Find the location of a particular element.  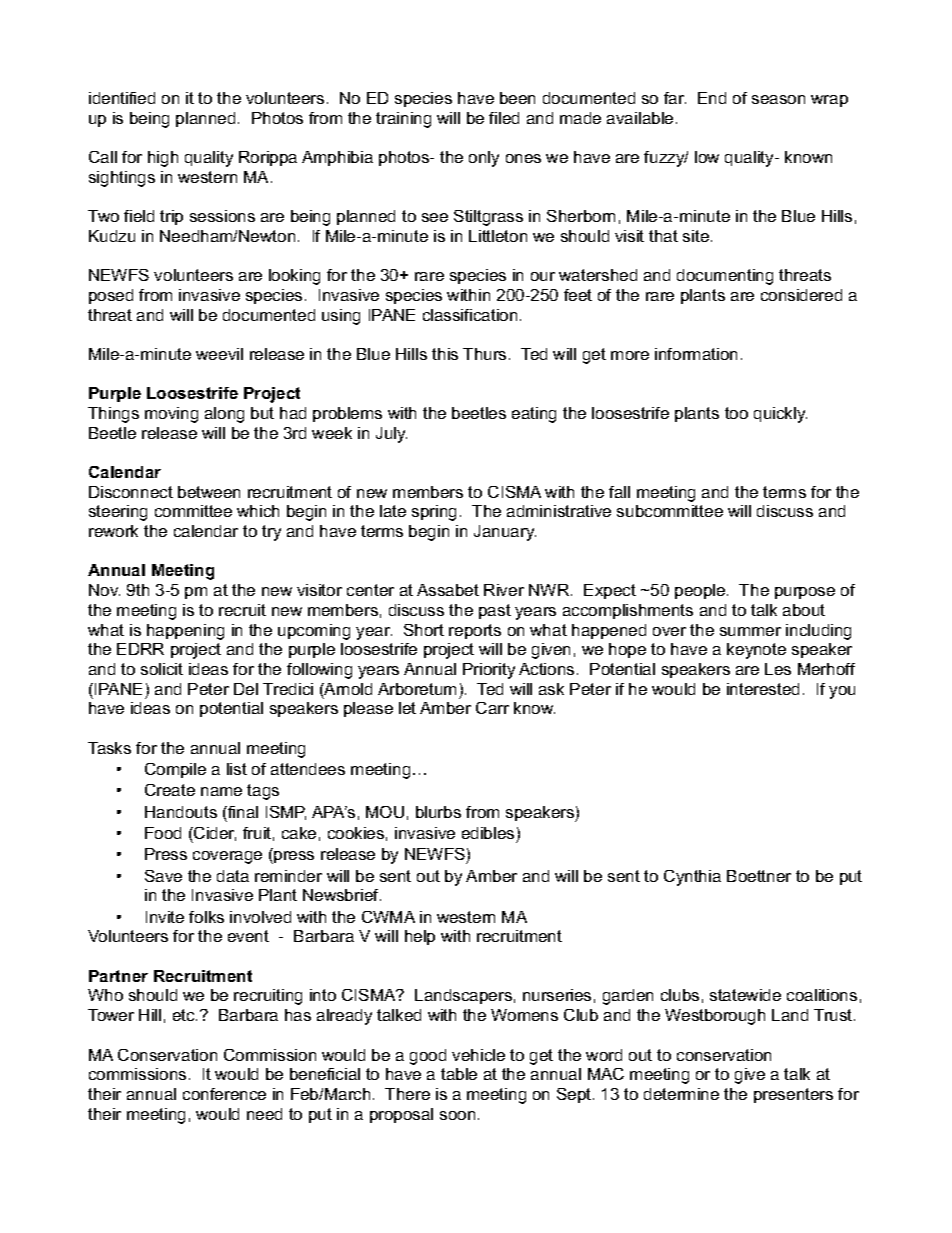

interested is located at coordinates (763, 689).
